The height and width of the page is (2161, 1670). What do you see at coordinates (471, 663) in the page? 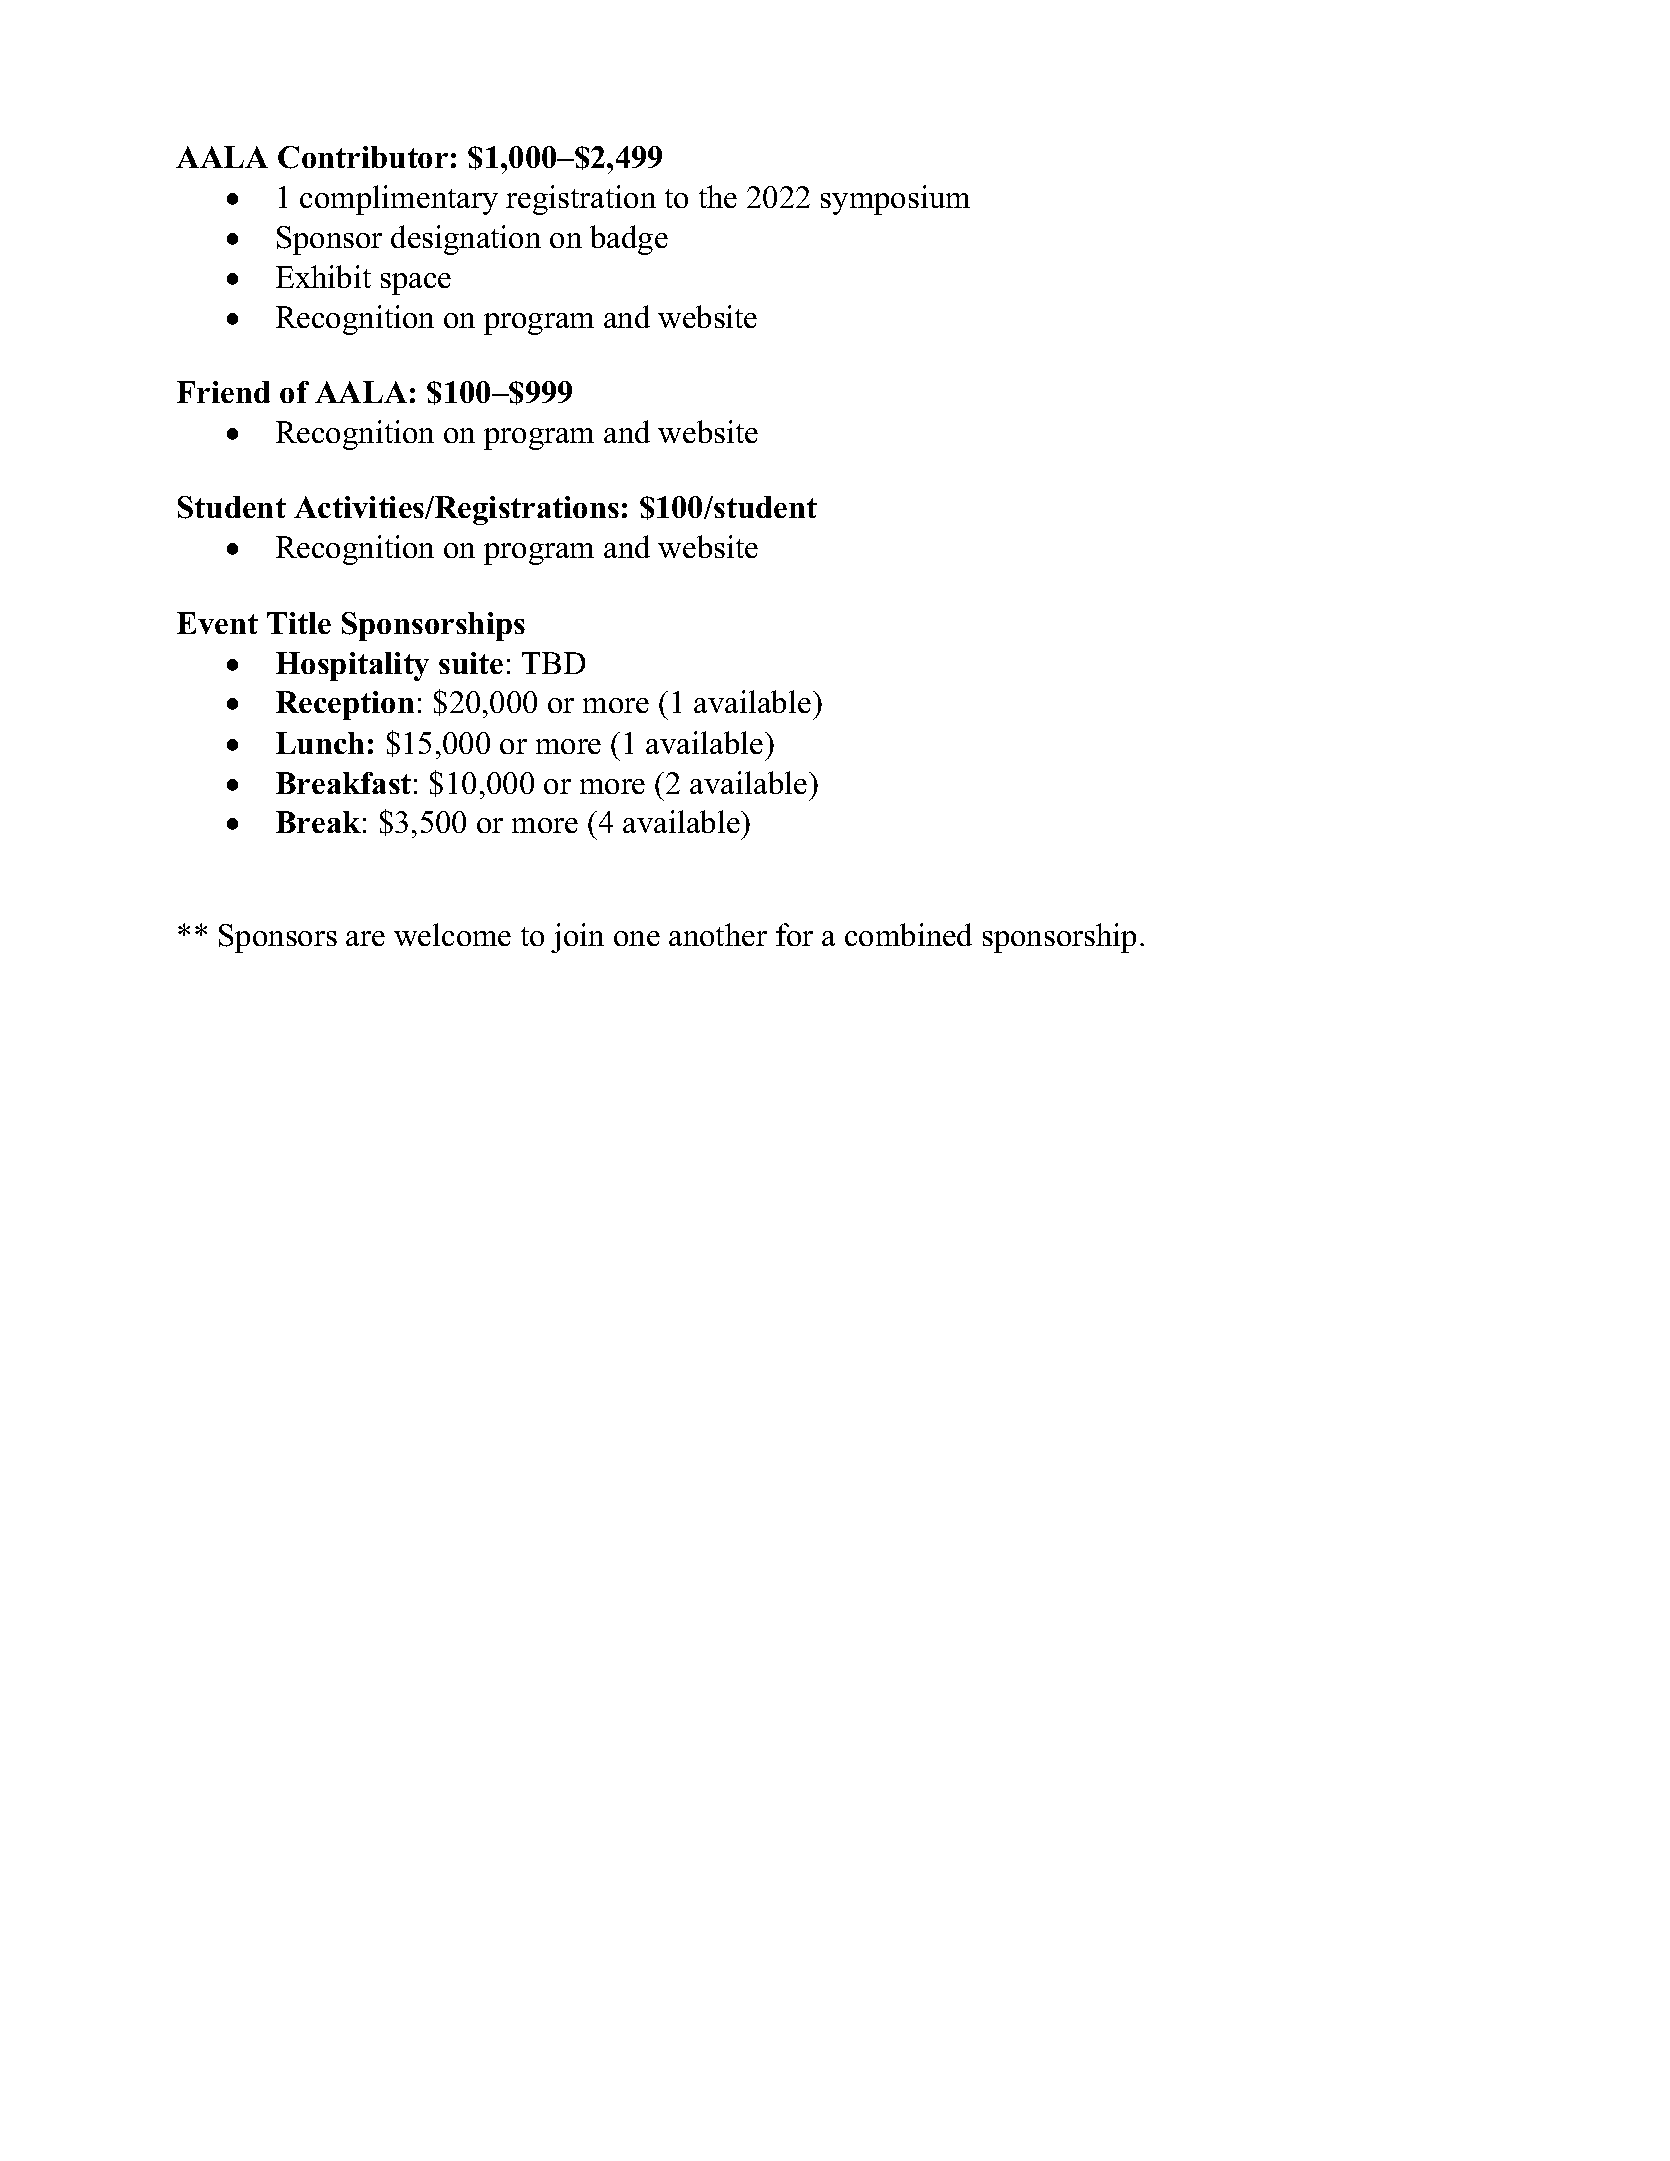
I see `suite` at bounding box center [471, 663].
